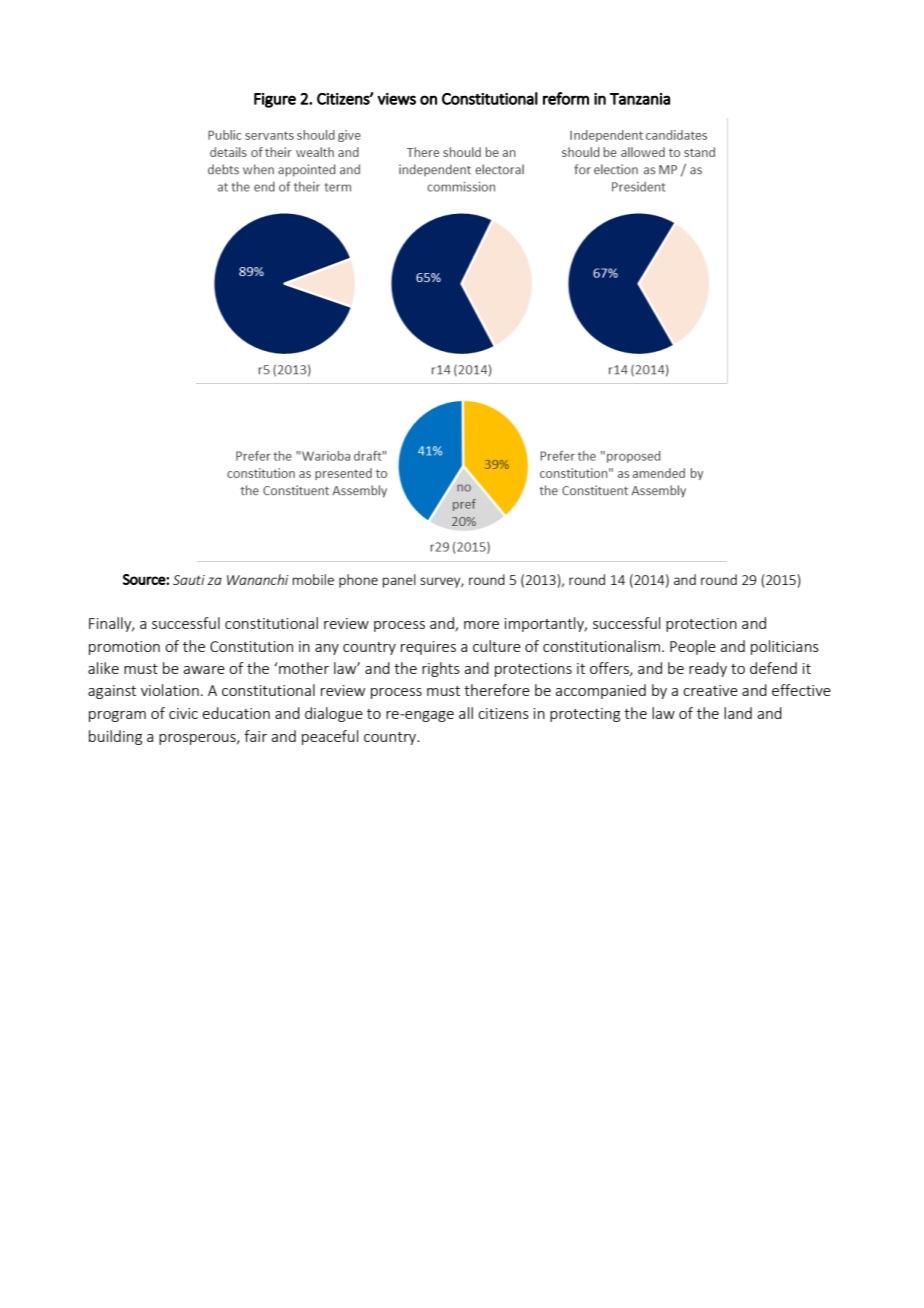 The width and height of the document is (924, 1308). I want to click on People, so click(693, 647).
